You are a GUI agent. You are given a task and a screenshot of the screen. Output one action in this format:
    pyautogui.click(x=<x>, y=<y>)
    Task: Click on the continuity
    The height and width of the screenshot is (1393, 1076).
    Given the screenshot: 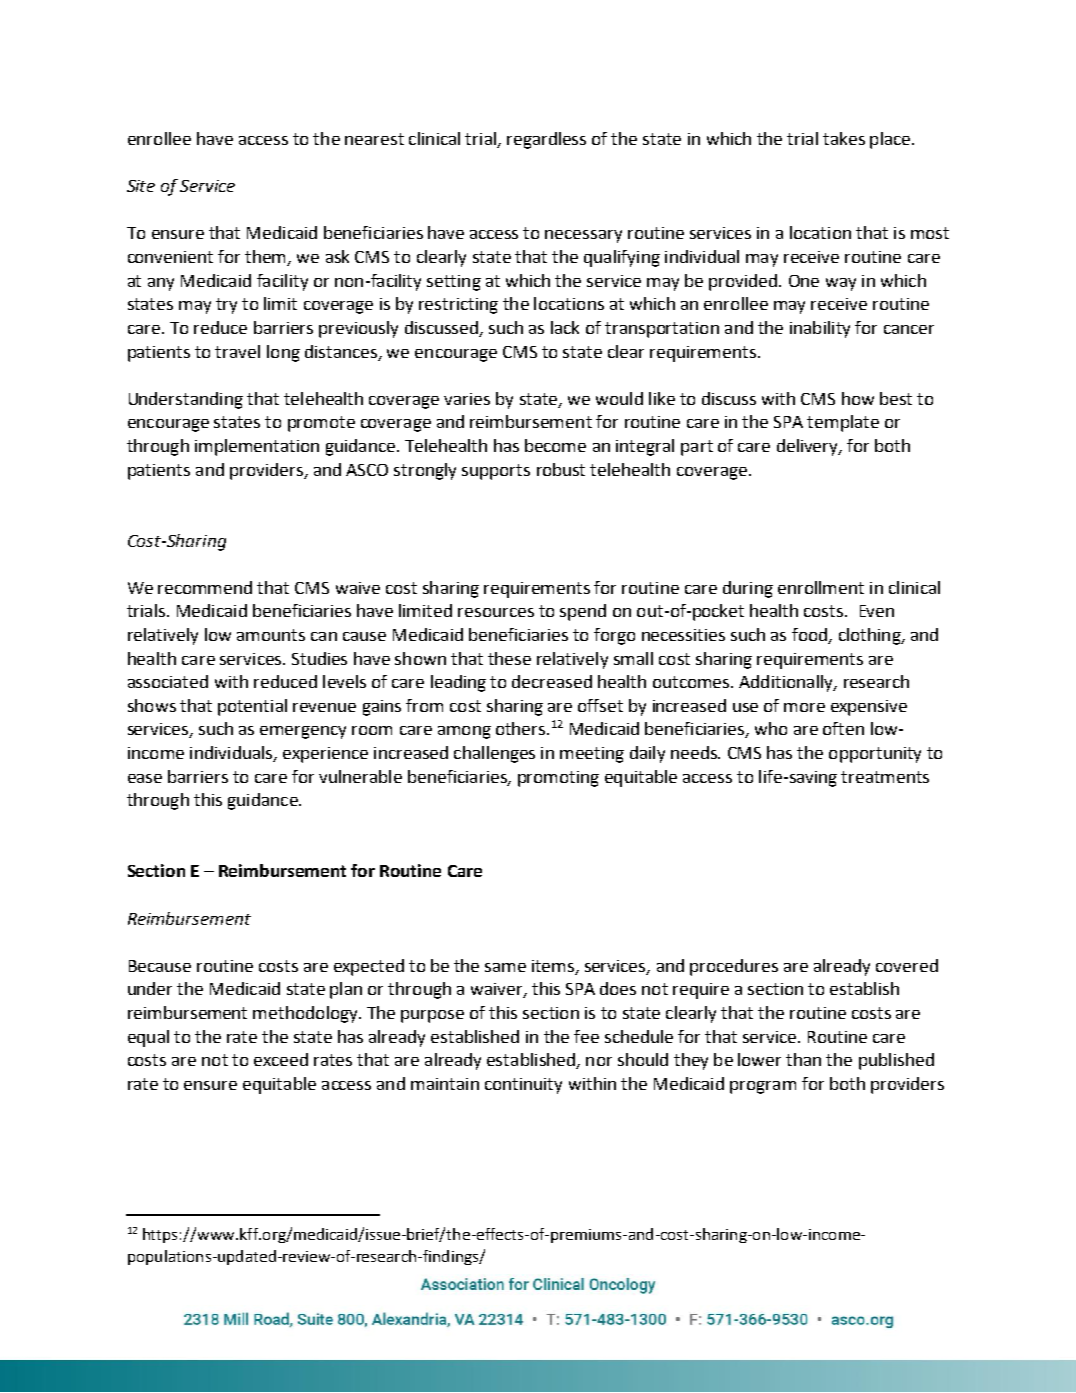 What is the action you would take?
    pyautogui.click(x=523, y=1086)
